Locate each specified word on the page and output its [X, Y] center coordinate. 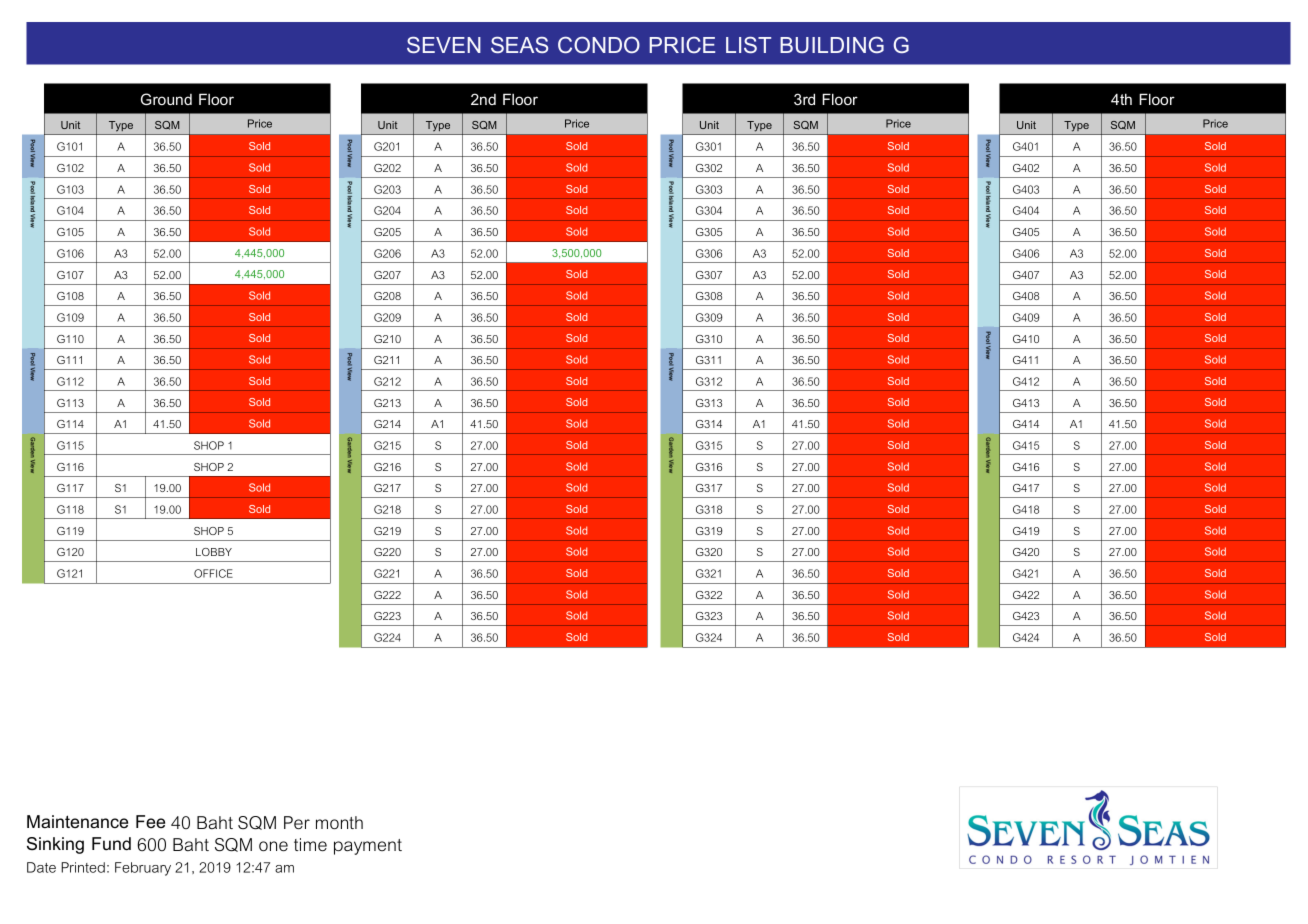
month [339, 822]
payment [368, 847]
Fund [111, 843]
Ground [166, 99]
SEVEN [444, 45]
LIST [748, 45]
